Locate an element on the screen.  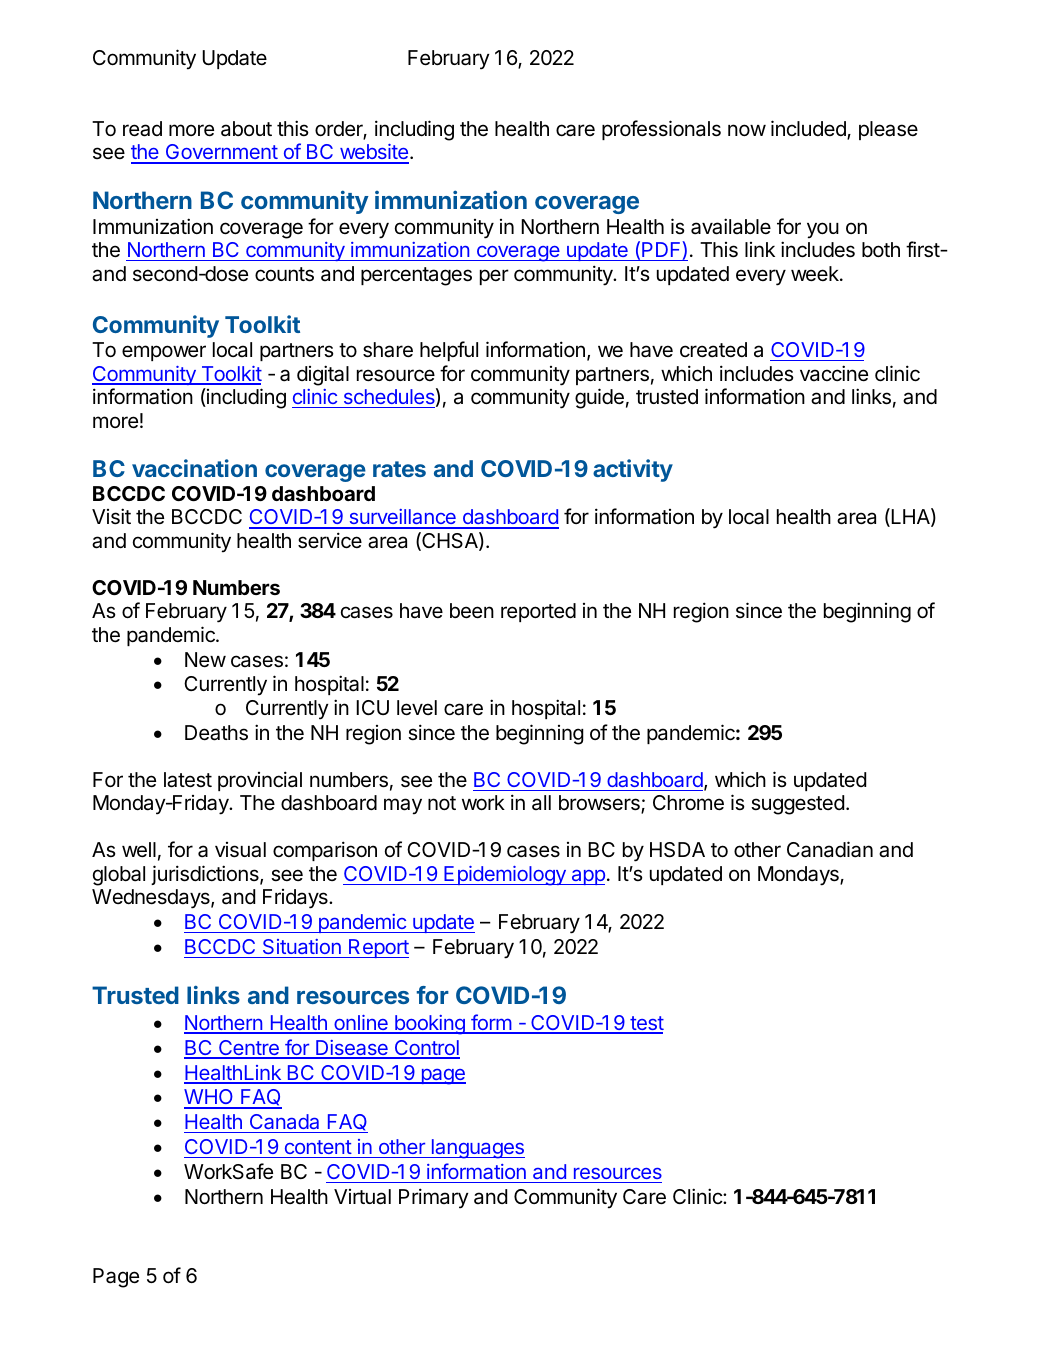
Primary is located at coordinates (434, 1198).
